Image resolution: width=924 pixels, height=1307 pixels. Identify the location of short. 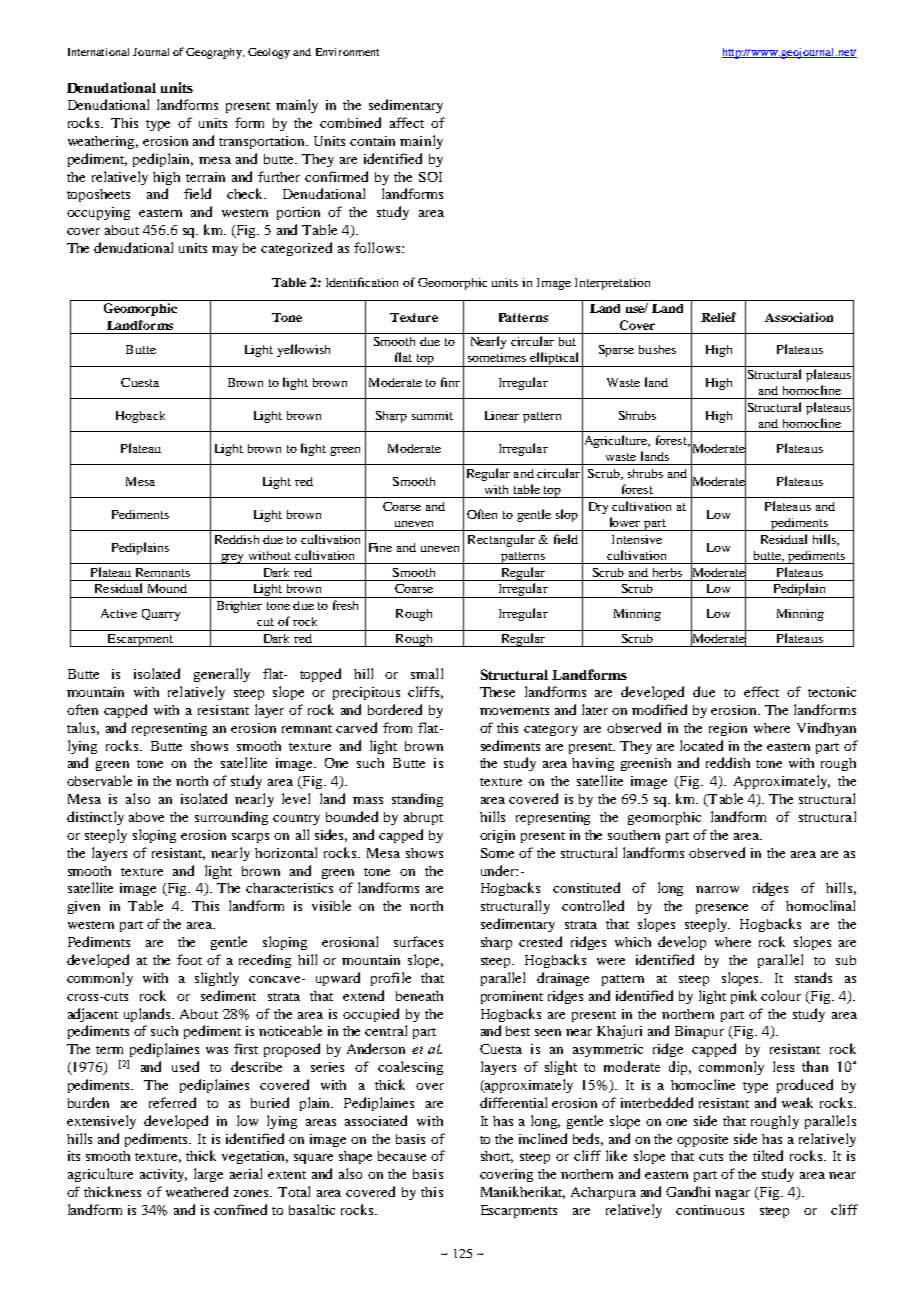
(497, 1157).
